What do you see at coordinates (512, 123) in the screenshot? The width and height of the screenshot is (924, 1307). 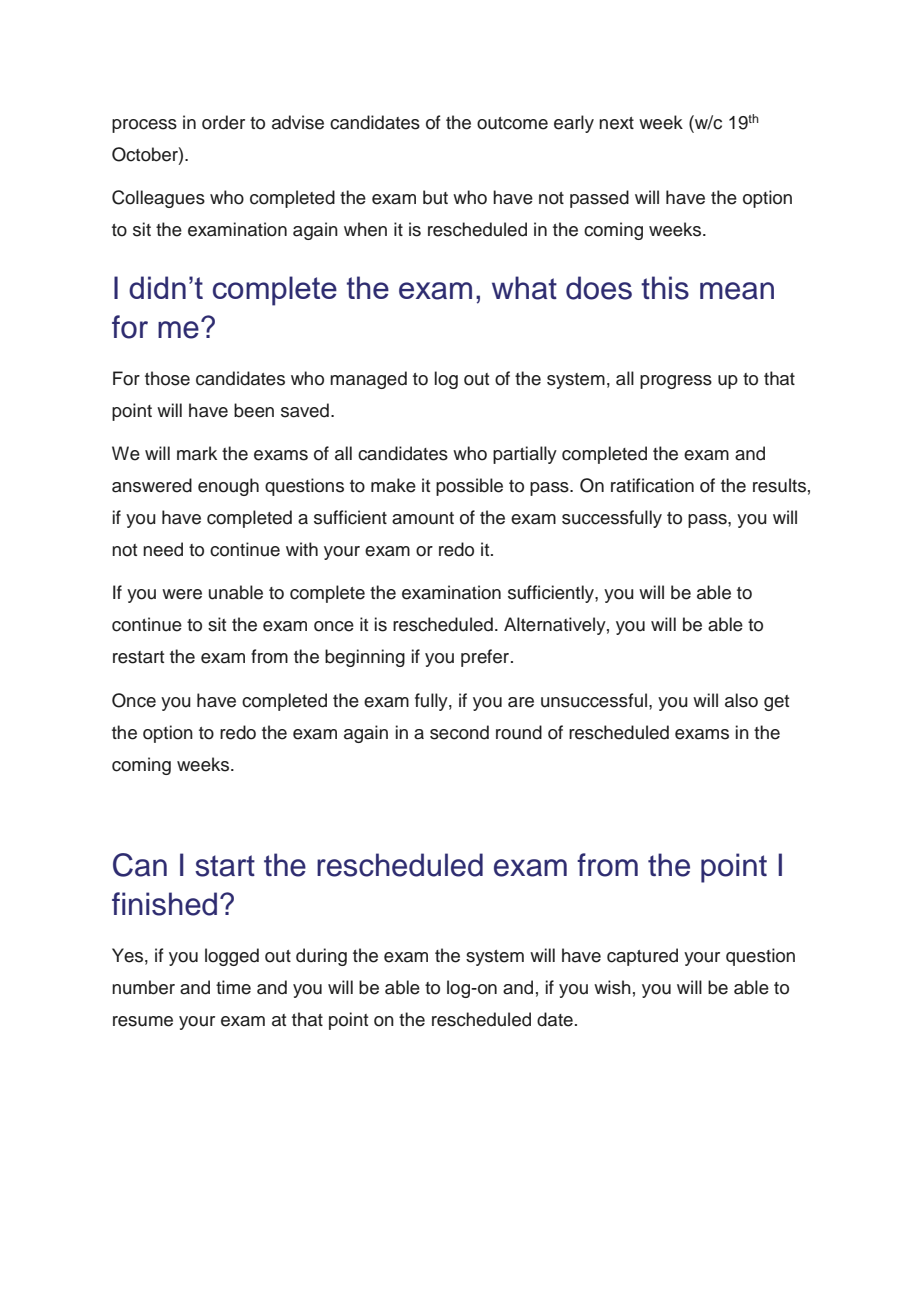 I see `outcome` at bounding box center [512, 123].
